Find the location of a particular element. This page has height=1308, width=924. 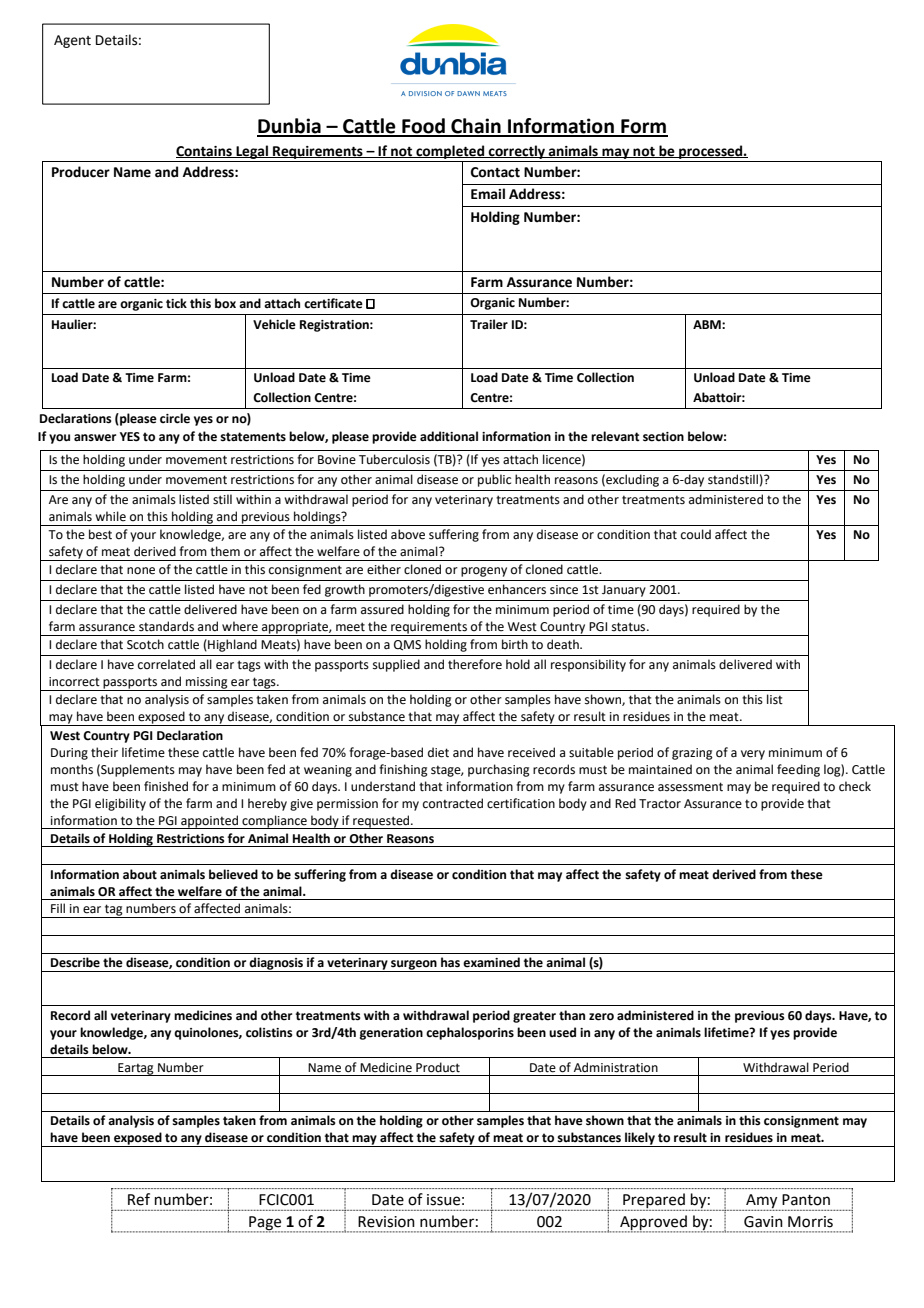

Agent is located at coordinates (72, 41).
